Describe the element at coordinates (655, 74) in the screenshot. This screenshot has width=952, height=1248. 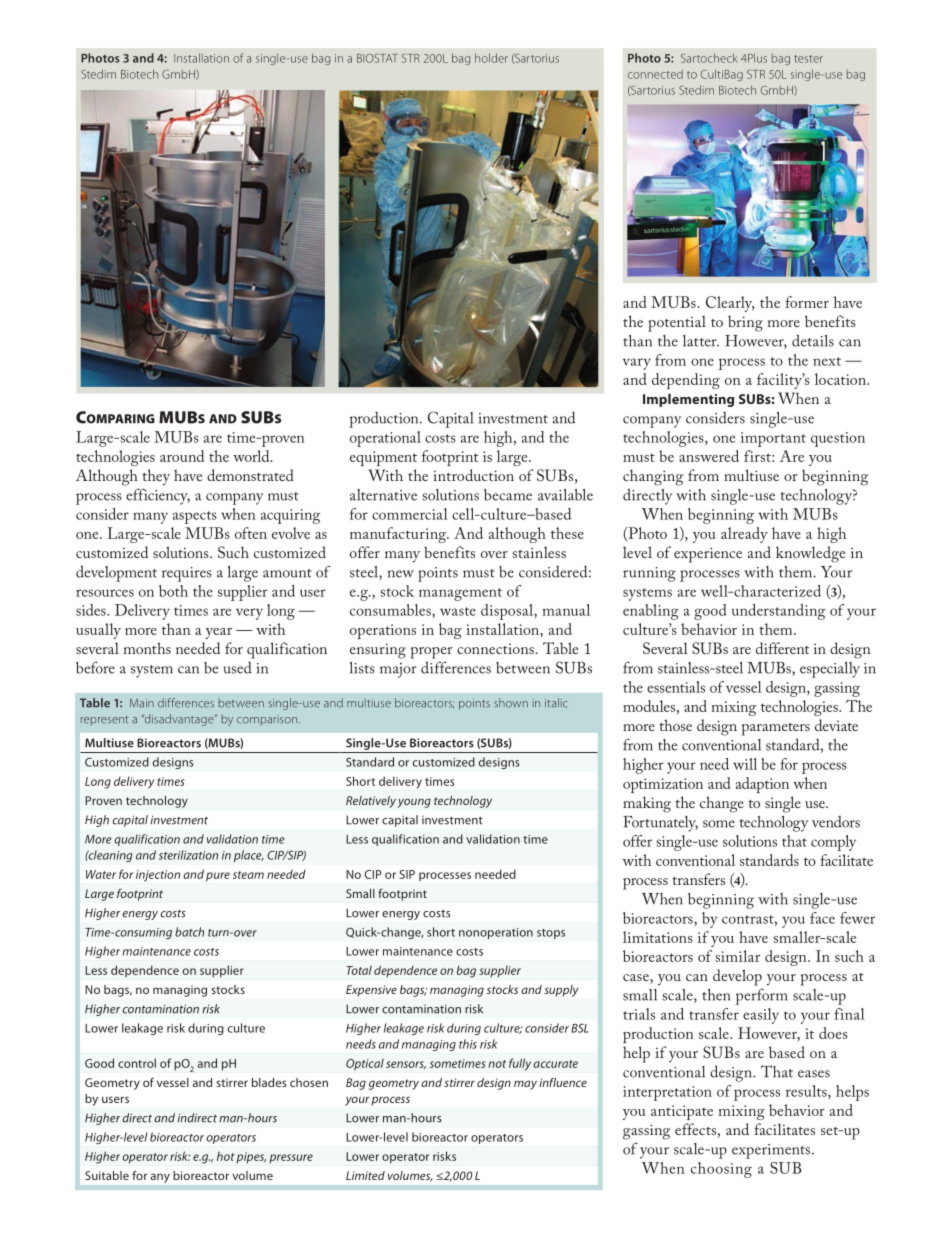
I see `connected` at that location.
